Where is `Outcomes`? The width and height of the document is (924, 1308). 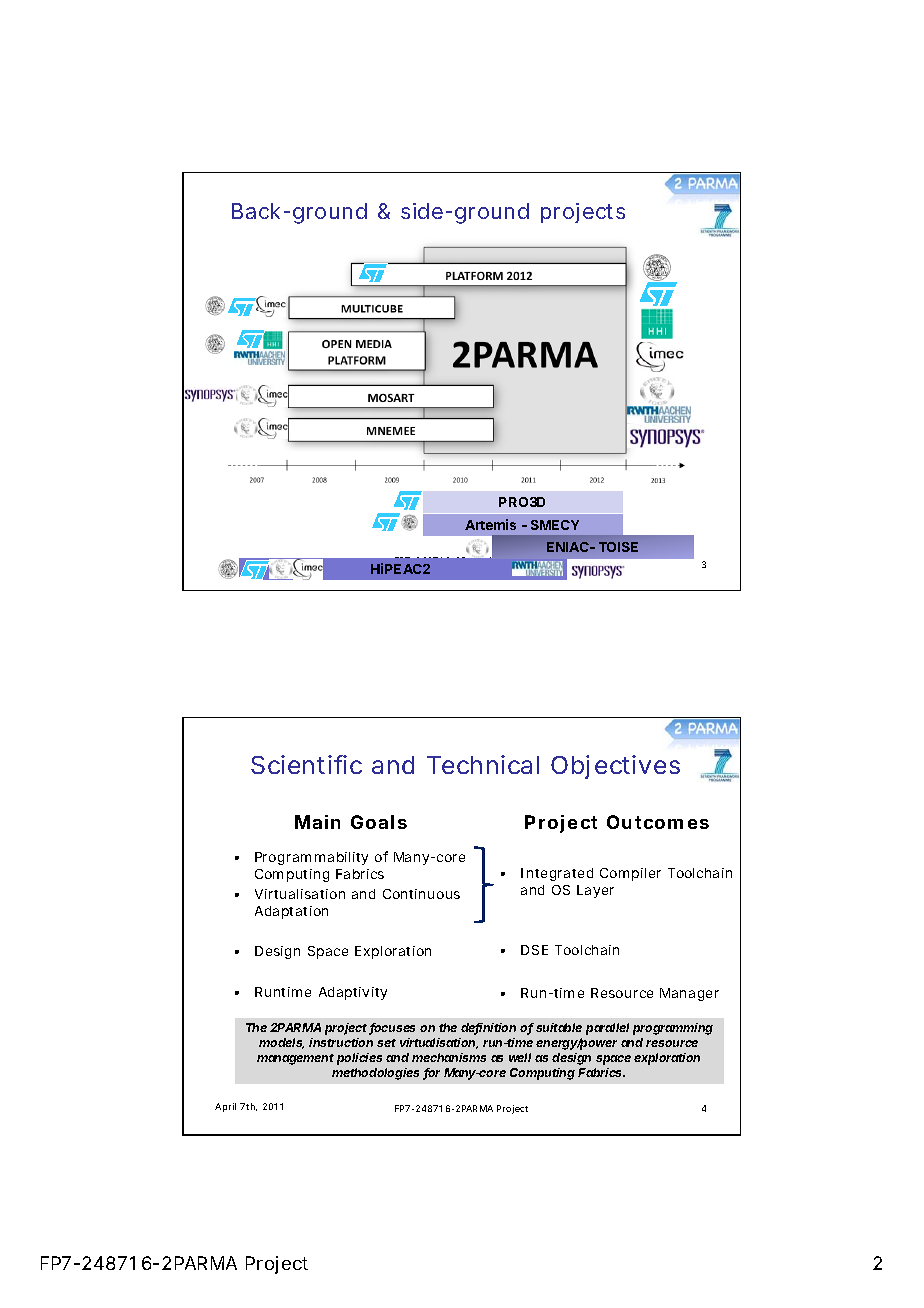
Outcomes is located at coordinates (658, 822).
